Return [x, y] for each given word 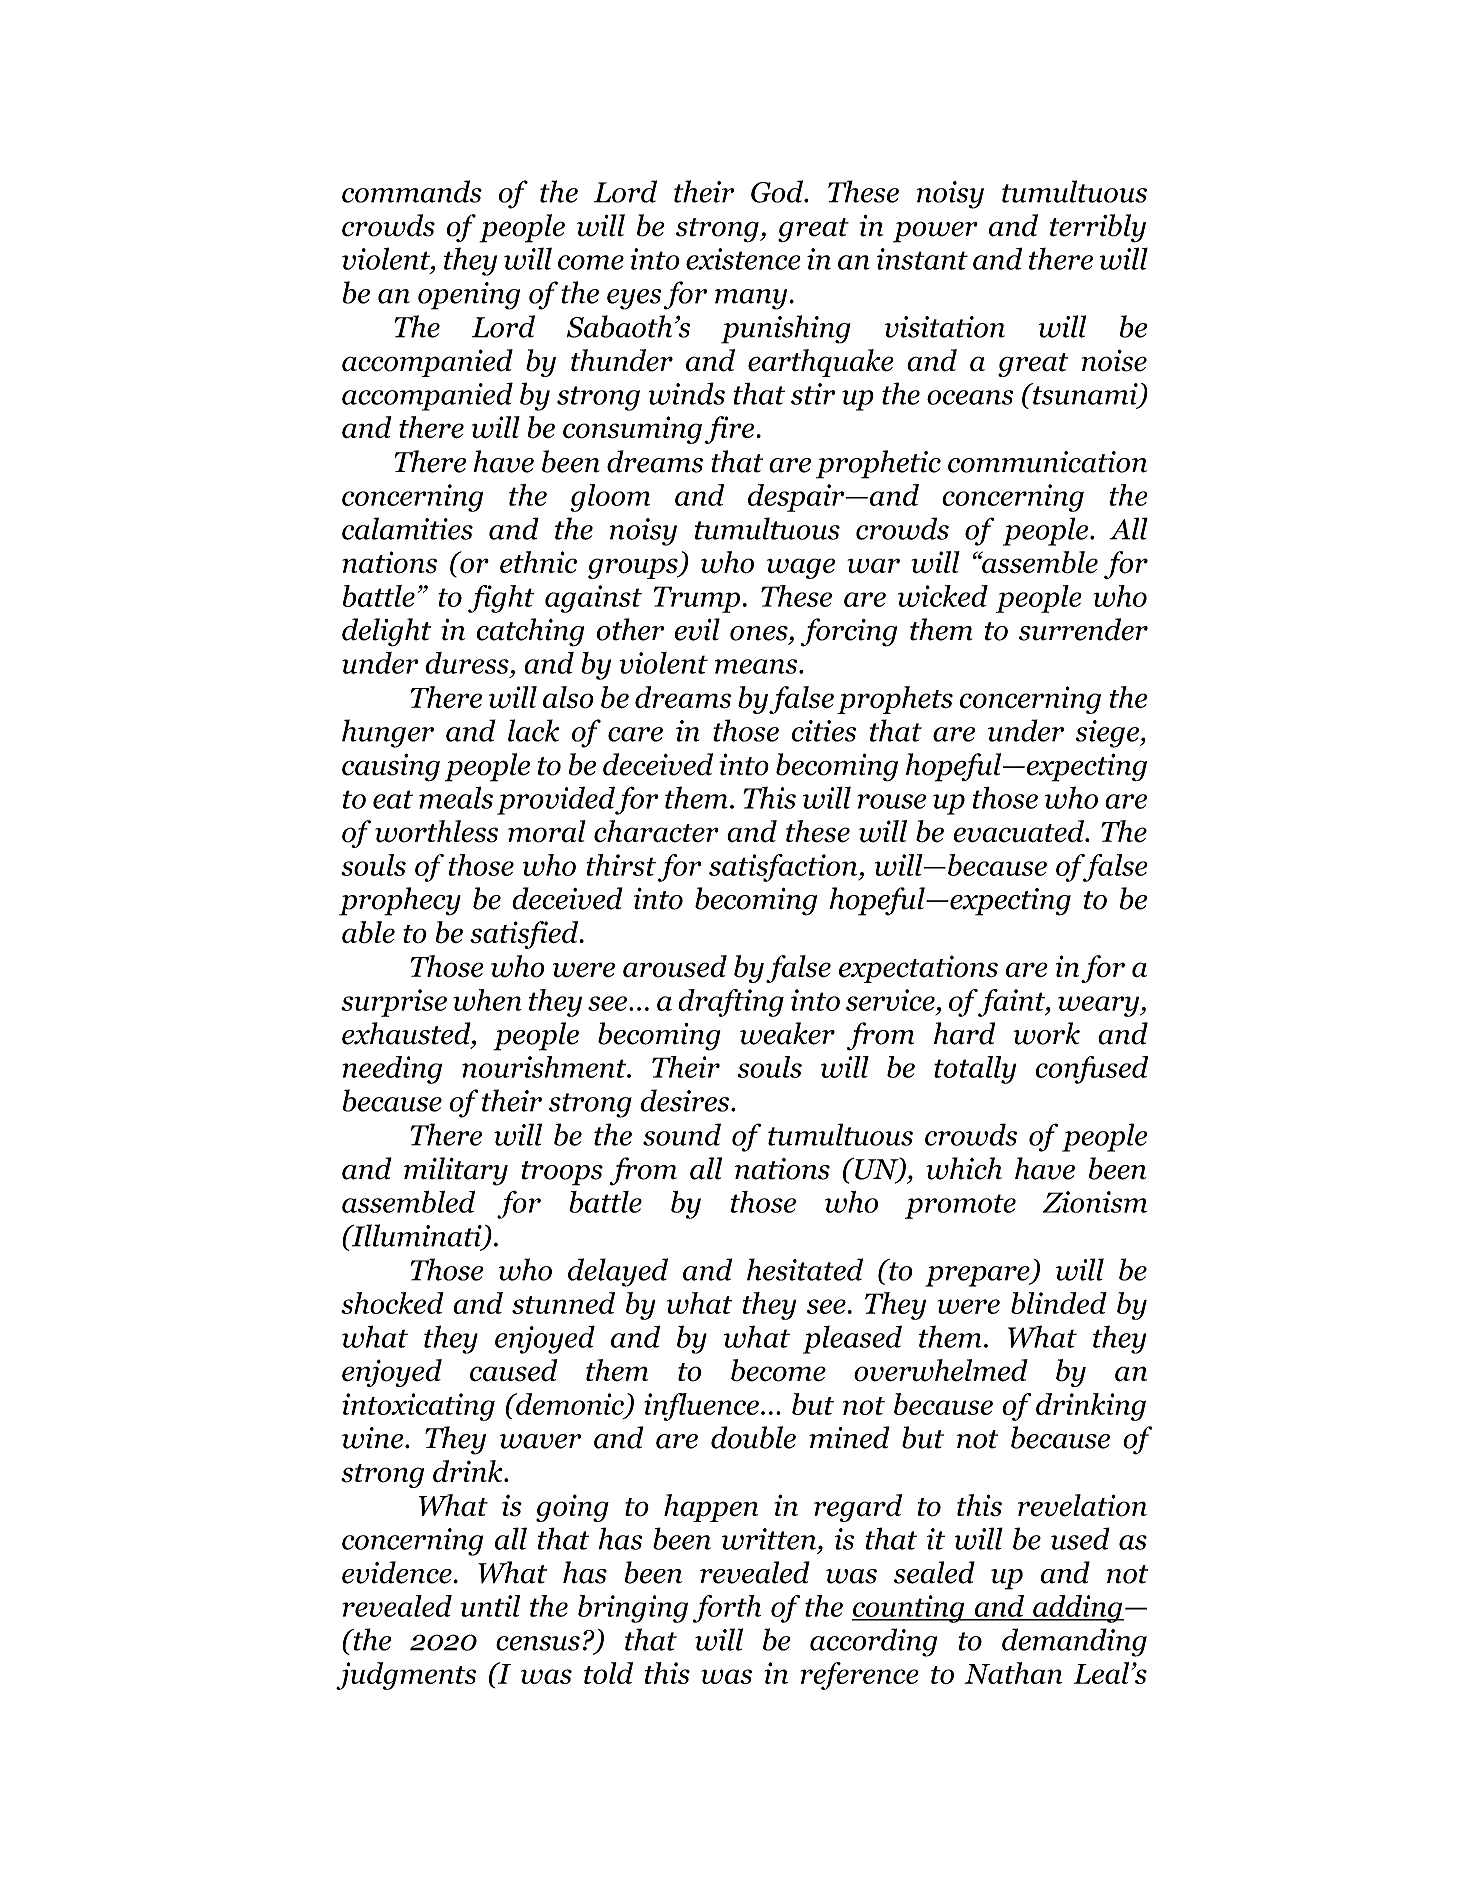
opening [469, 296]
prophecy [400, 901]
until [490, 1606]
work [1046, 1033]
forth [727, 1609]
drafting [731, 1003]
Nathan [1013, 1673]
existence [743, 259]
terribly [1098, 228]
